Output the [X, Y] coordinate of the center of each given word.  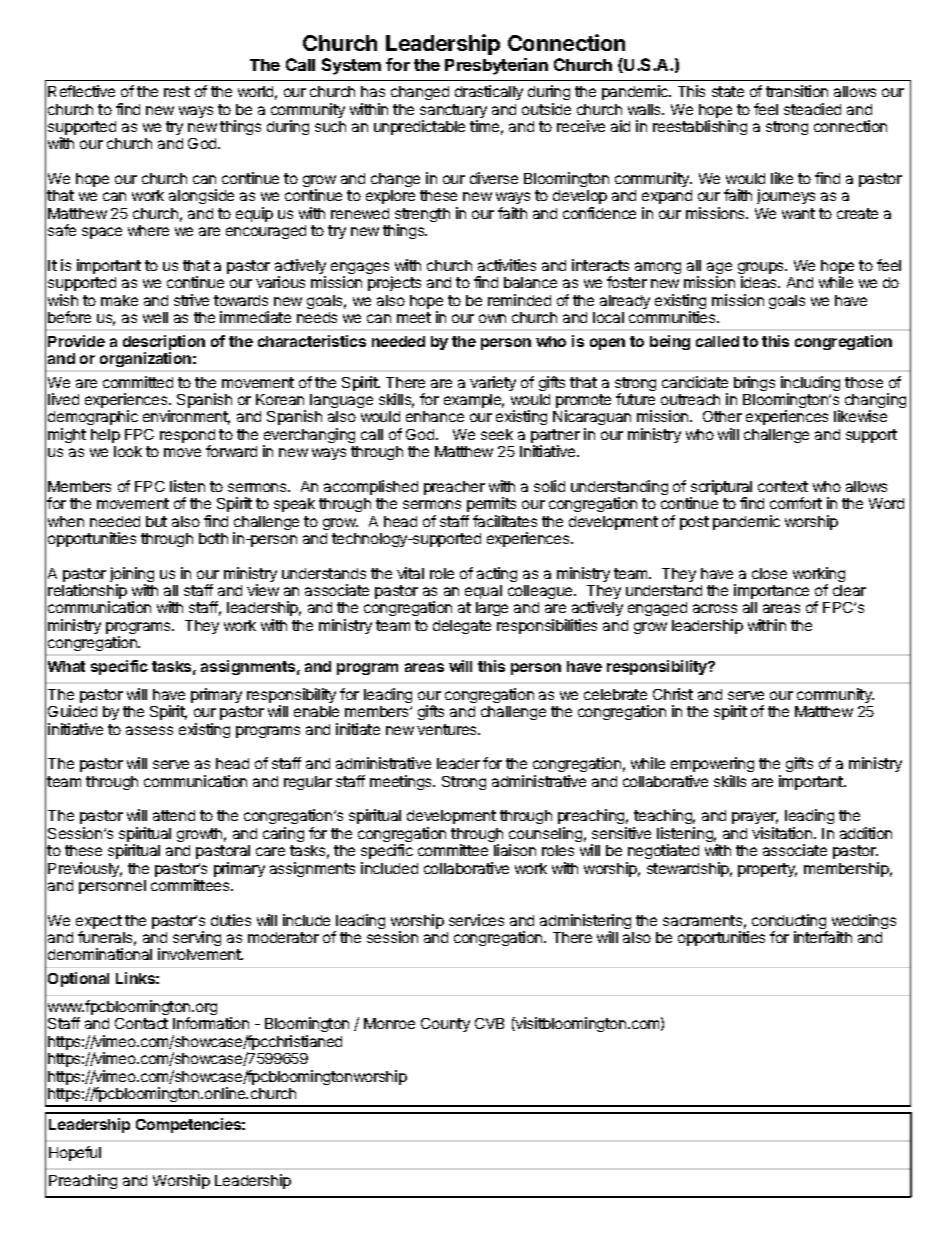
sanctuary [453, 112]
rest [177, 91]
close [769, 573]
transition [797, 91]
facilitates [505, 521]
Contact [141, 1023]
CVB [489, 1023]
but [156, 521]
